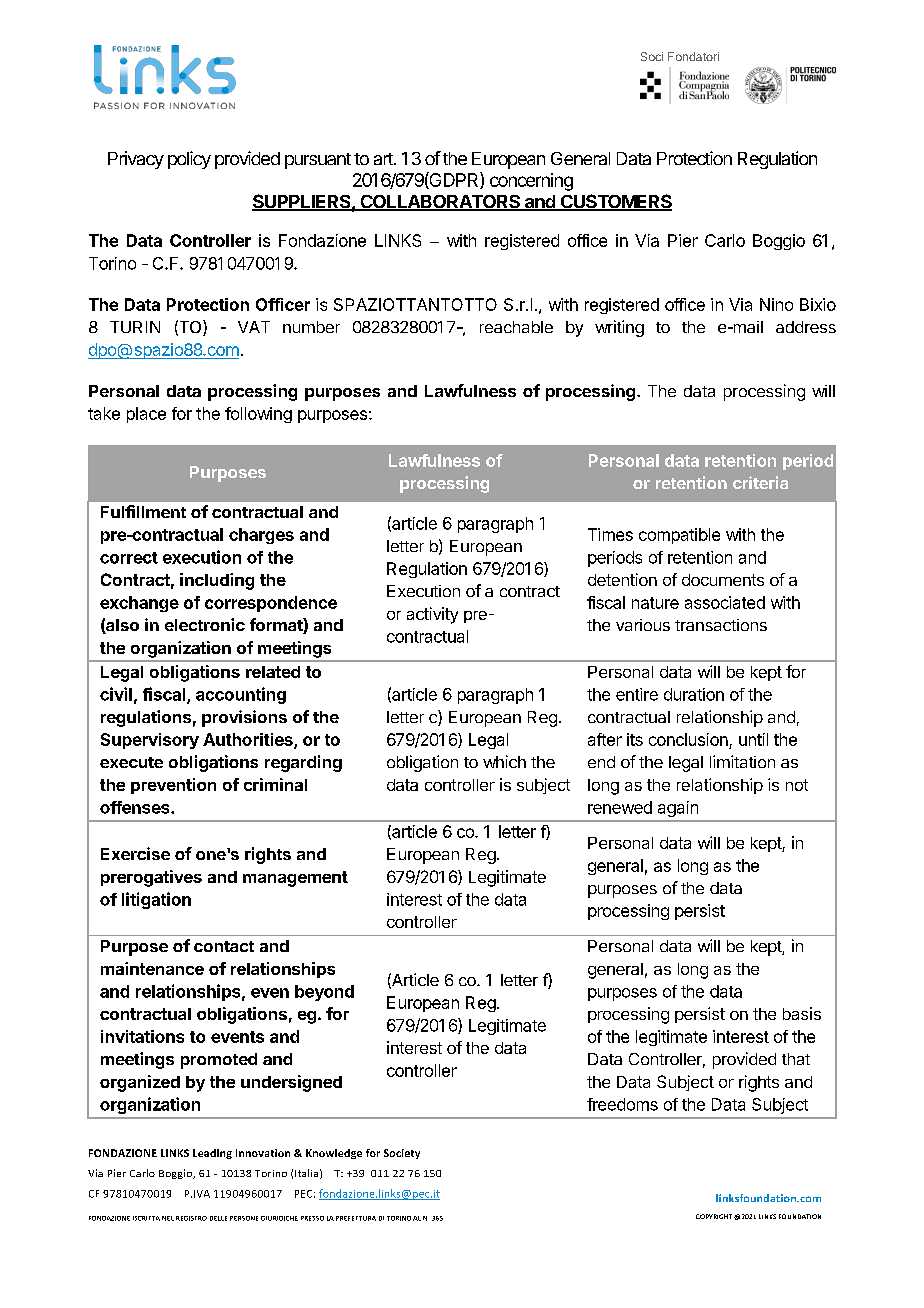  What do you see at coordinates (189, 160) in the page?
I see `policy` at bounding box center [189, 160].
